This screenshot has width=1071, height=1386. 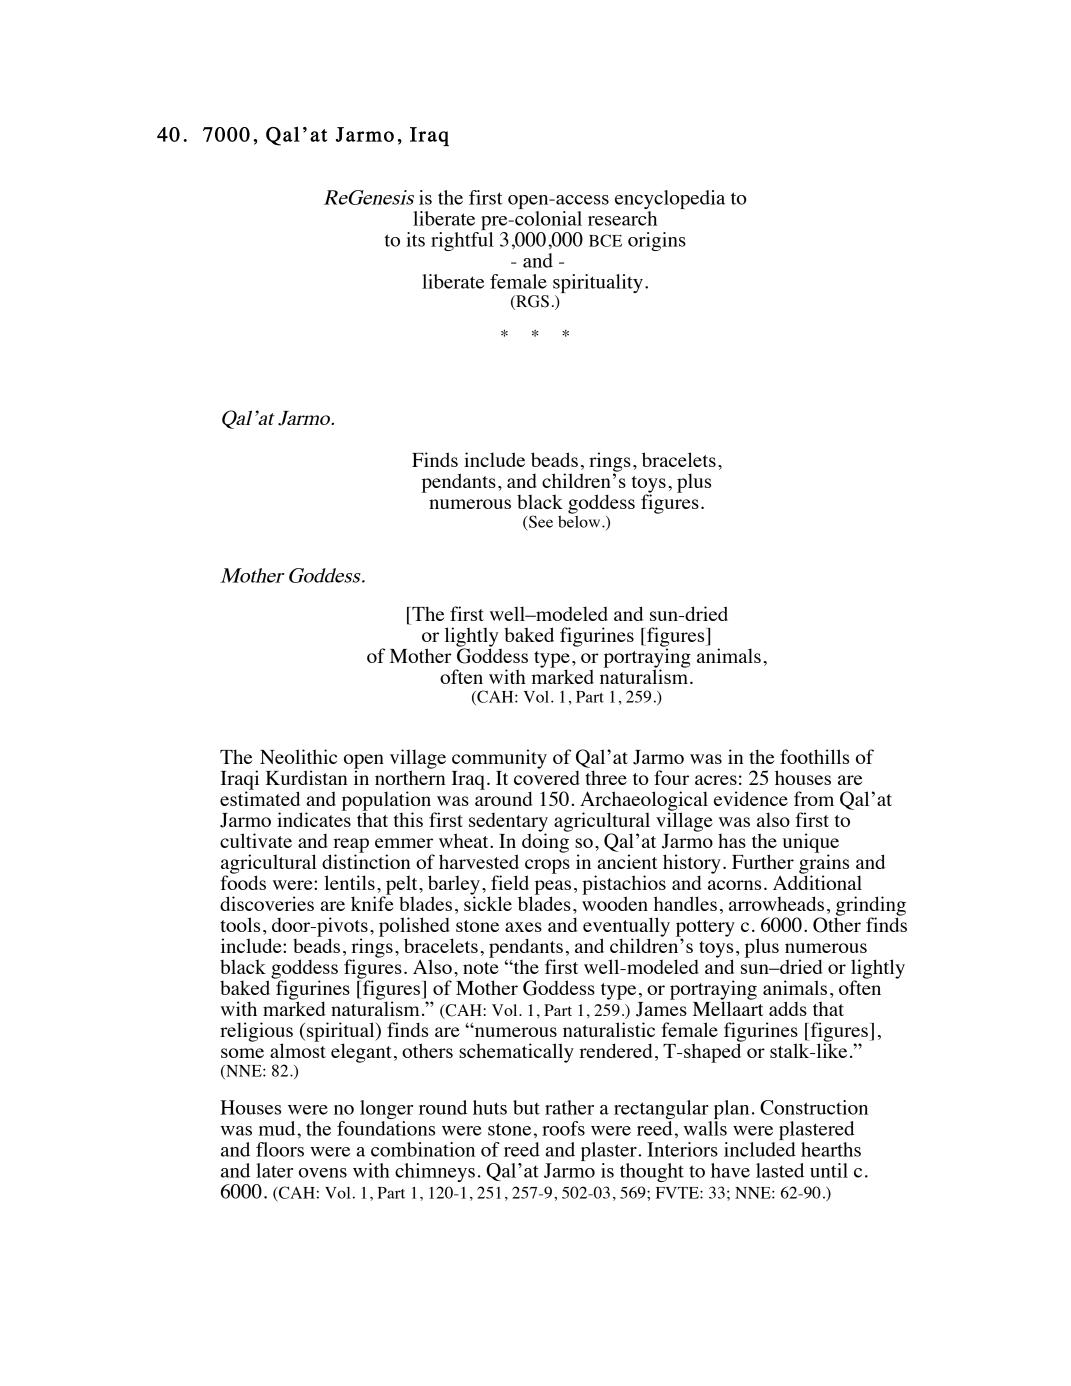 What do you see at coordinates (811, 844) in the screenshot?
I see `unique` at bounding box center [811, 844].
